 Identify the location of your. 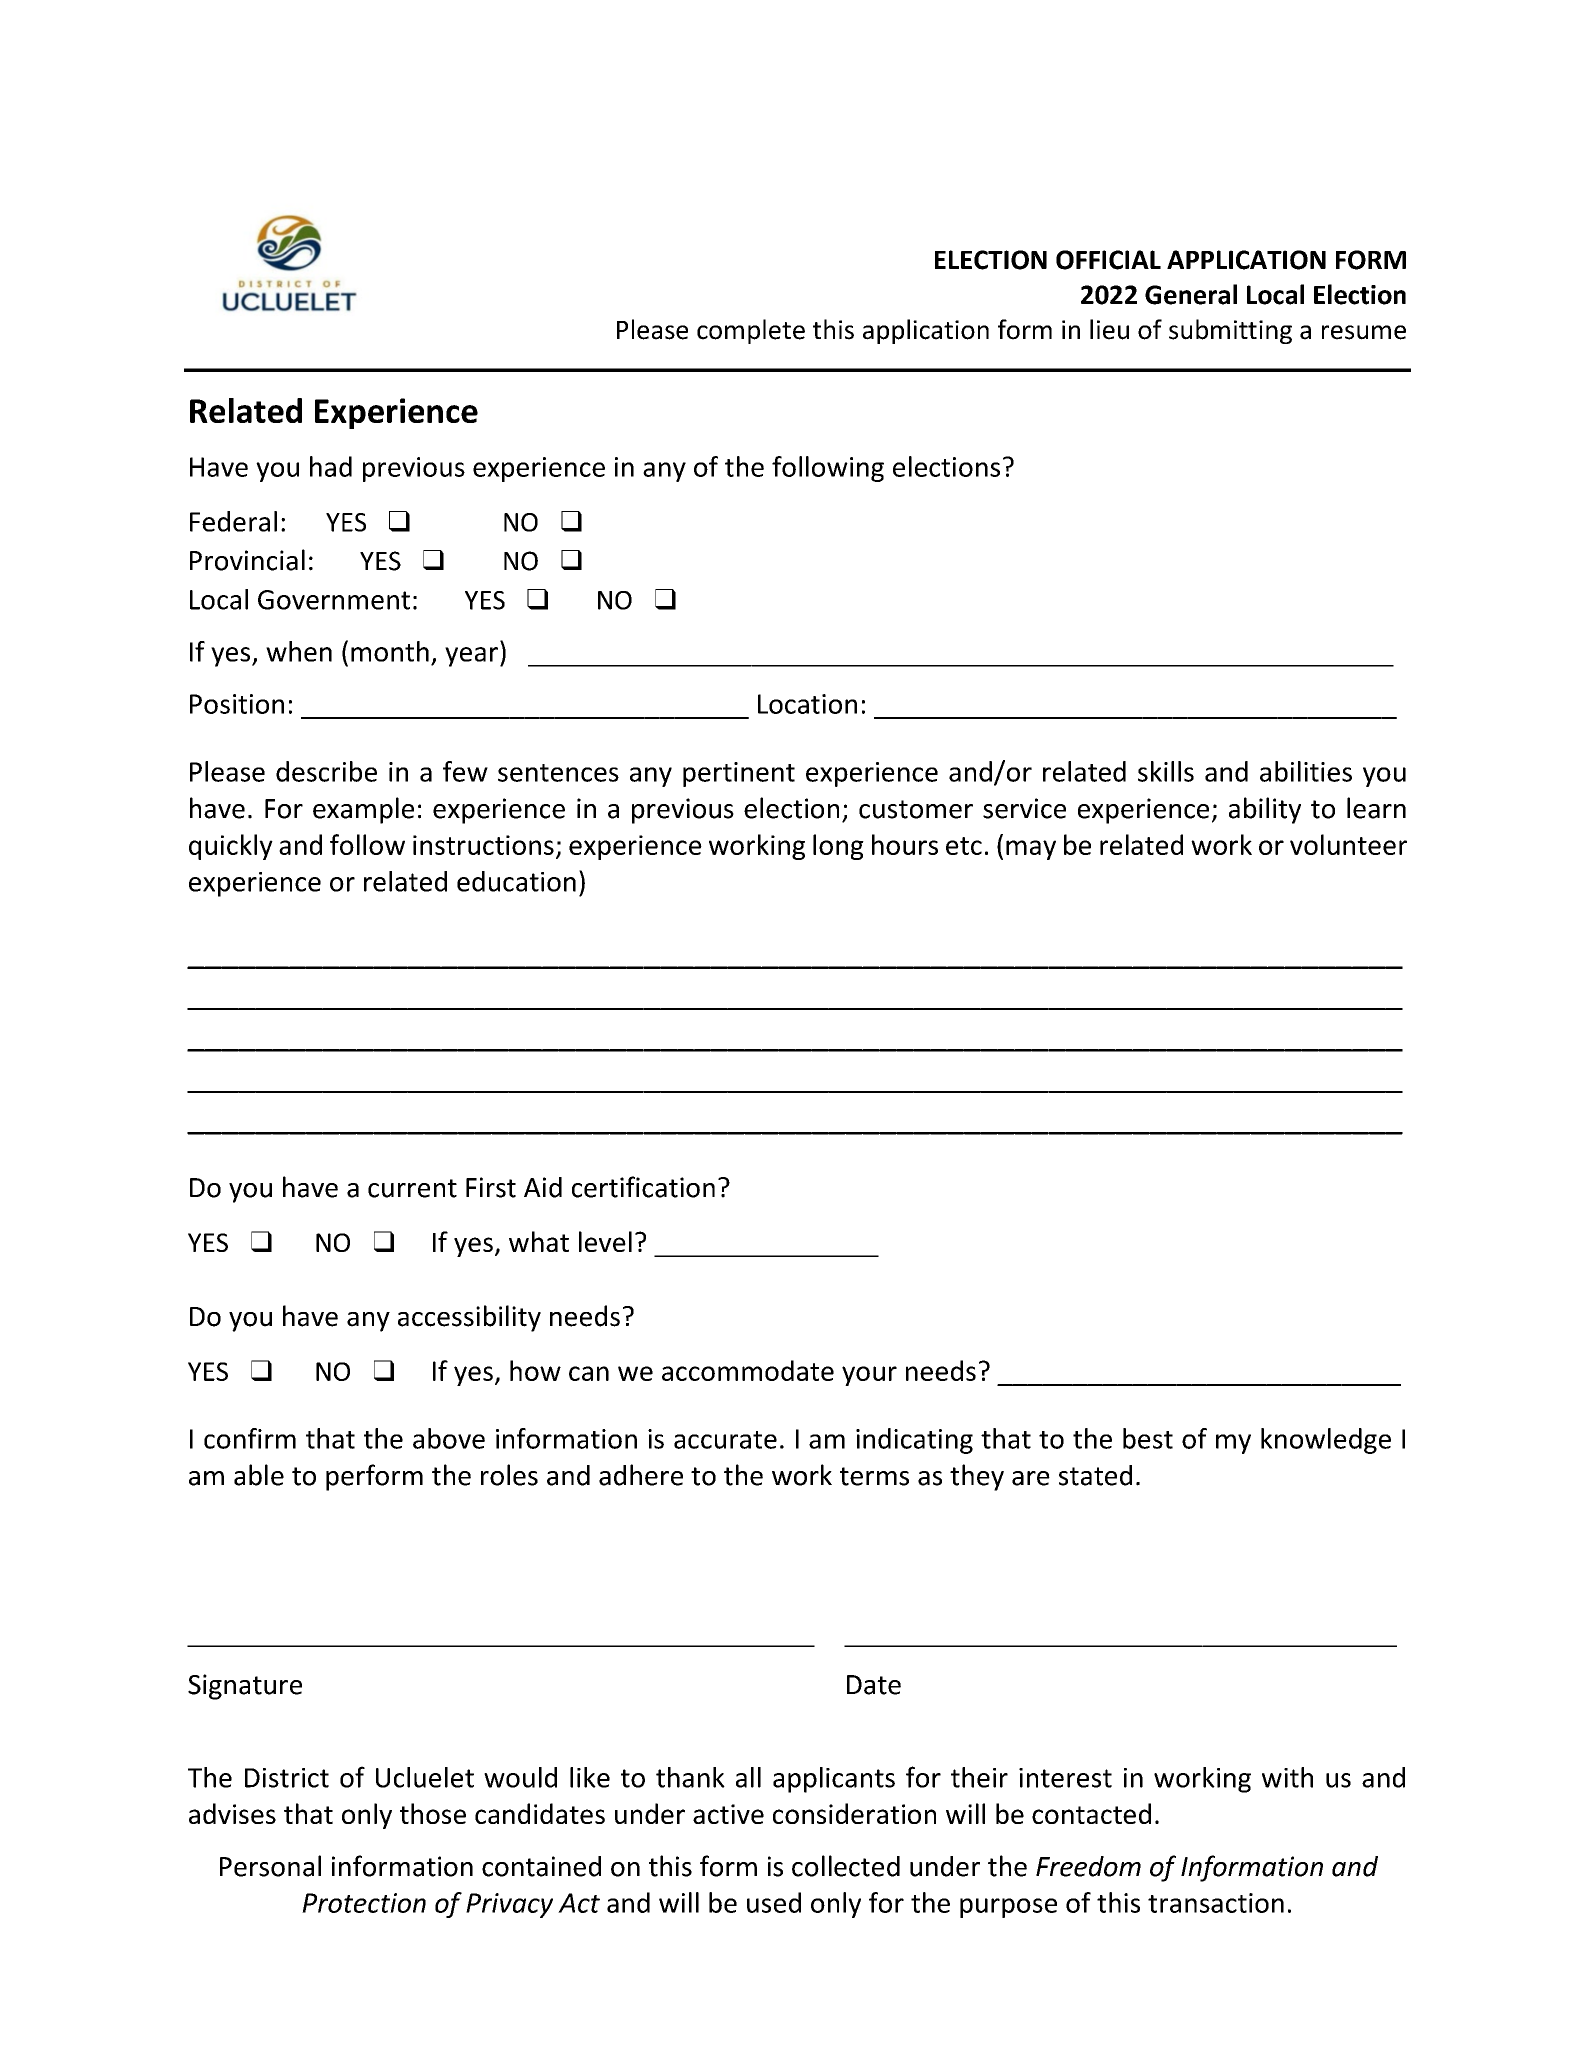
(869, 1376).
